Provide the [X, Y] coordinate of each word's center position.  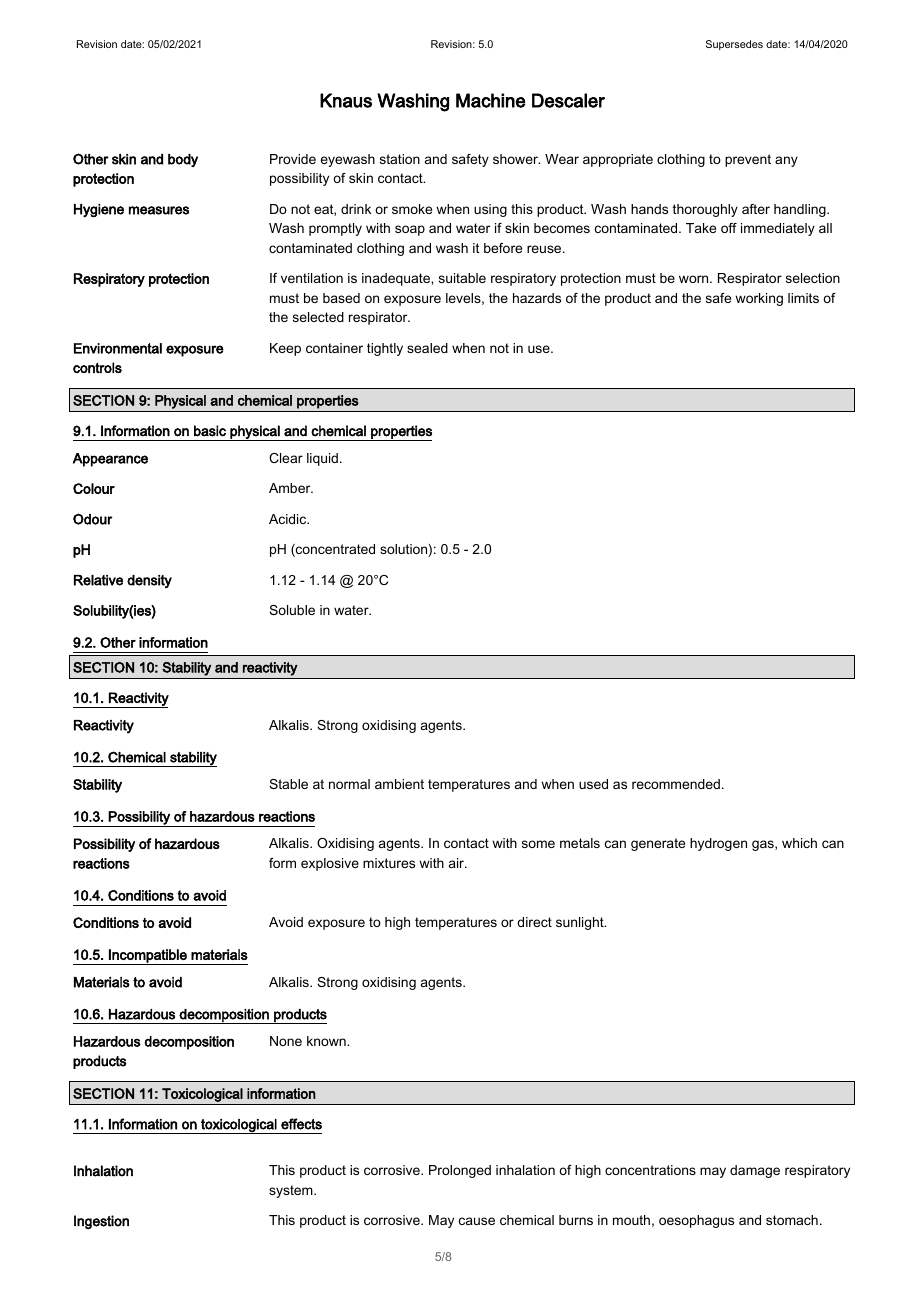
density [149, 581]
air [458, 863]
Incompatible [148, 957]
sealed [427, 348]
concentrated [334, 550]
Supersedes [734, 45]
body [183, 160]
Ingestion [101, 1222]
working [759, 299]
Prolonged [460, 1171]
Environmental [118, 348]
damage [755, 1171]
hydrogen [718, 844]
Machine [491, 100]
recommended [676, 784]
